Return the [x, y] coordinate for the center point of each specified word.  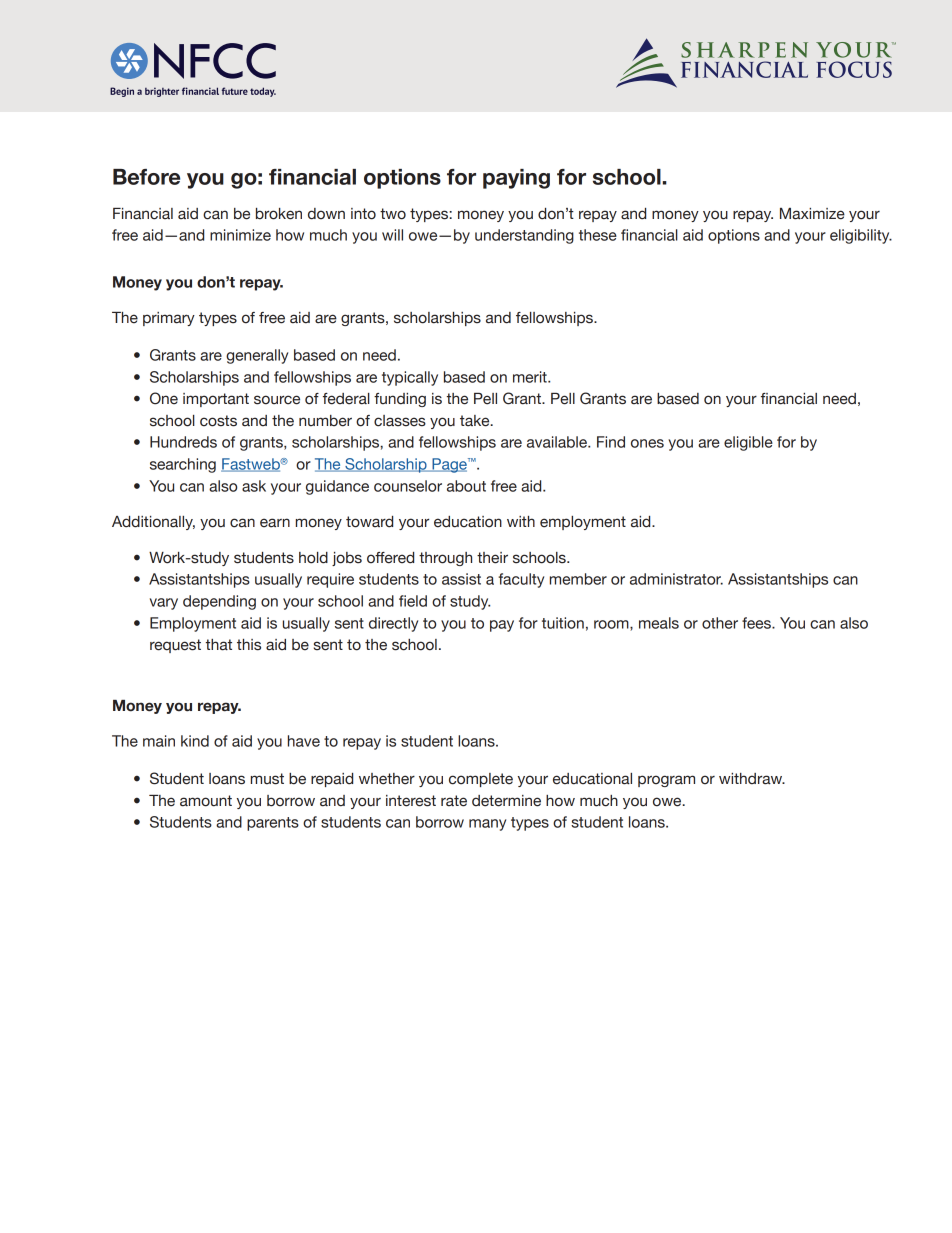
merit [531, 377]
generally [257, 356]
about [466, 486]
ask [254, 486]
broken [279, 214]
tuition [563, 623]
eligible [748, 443]
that [219, 645]
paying [516, 179]
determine [506, 801]
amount [206, 801]
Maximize [812, 214]
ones [647, 443]
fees [757, 623]
